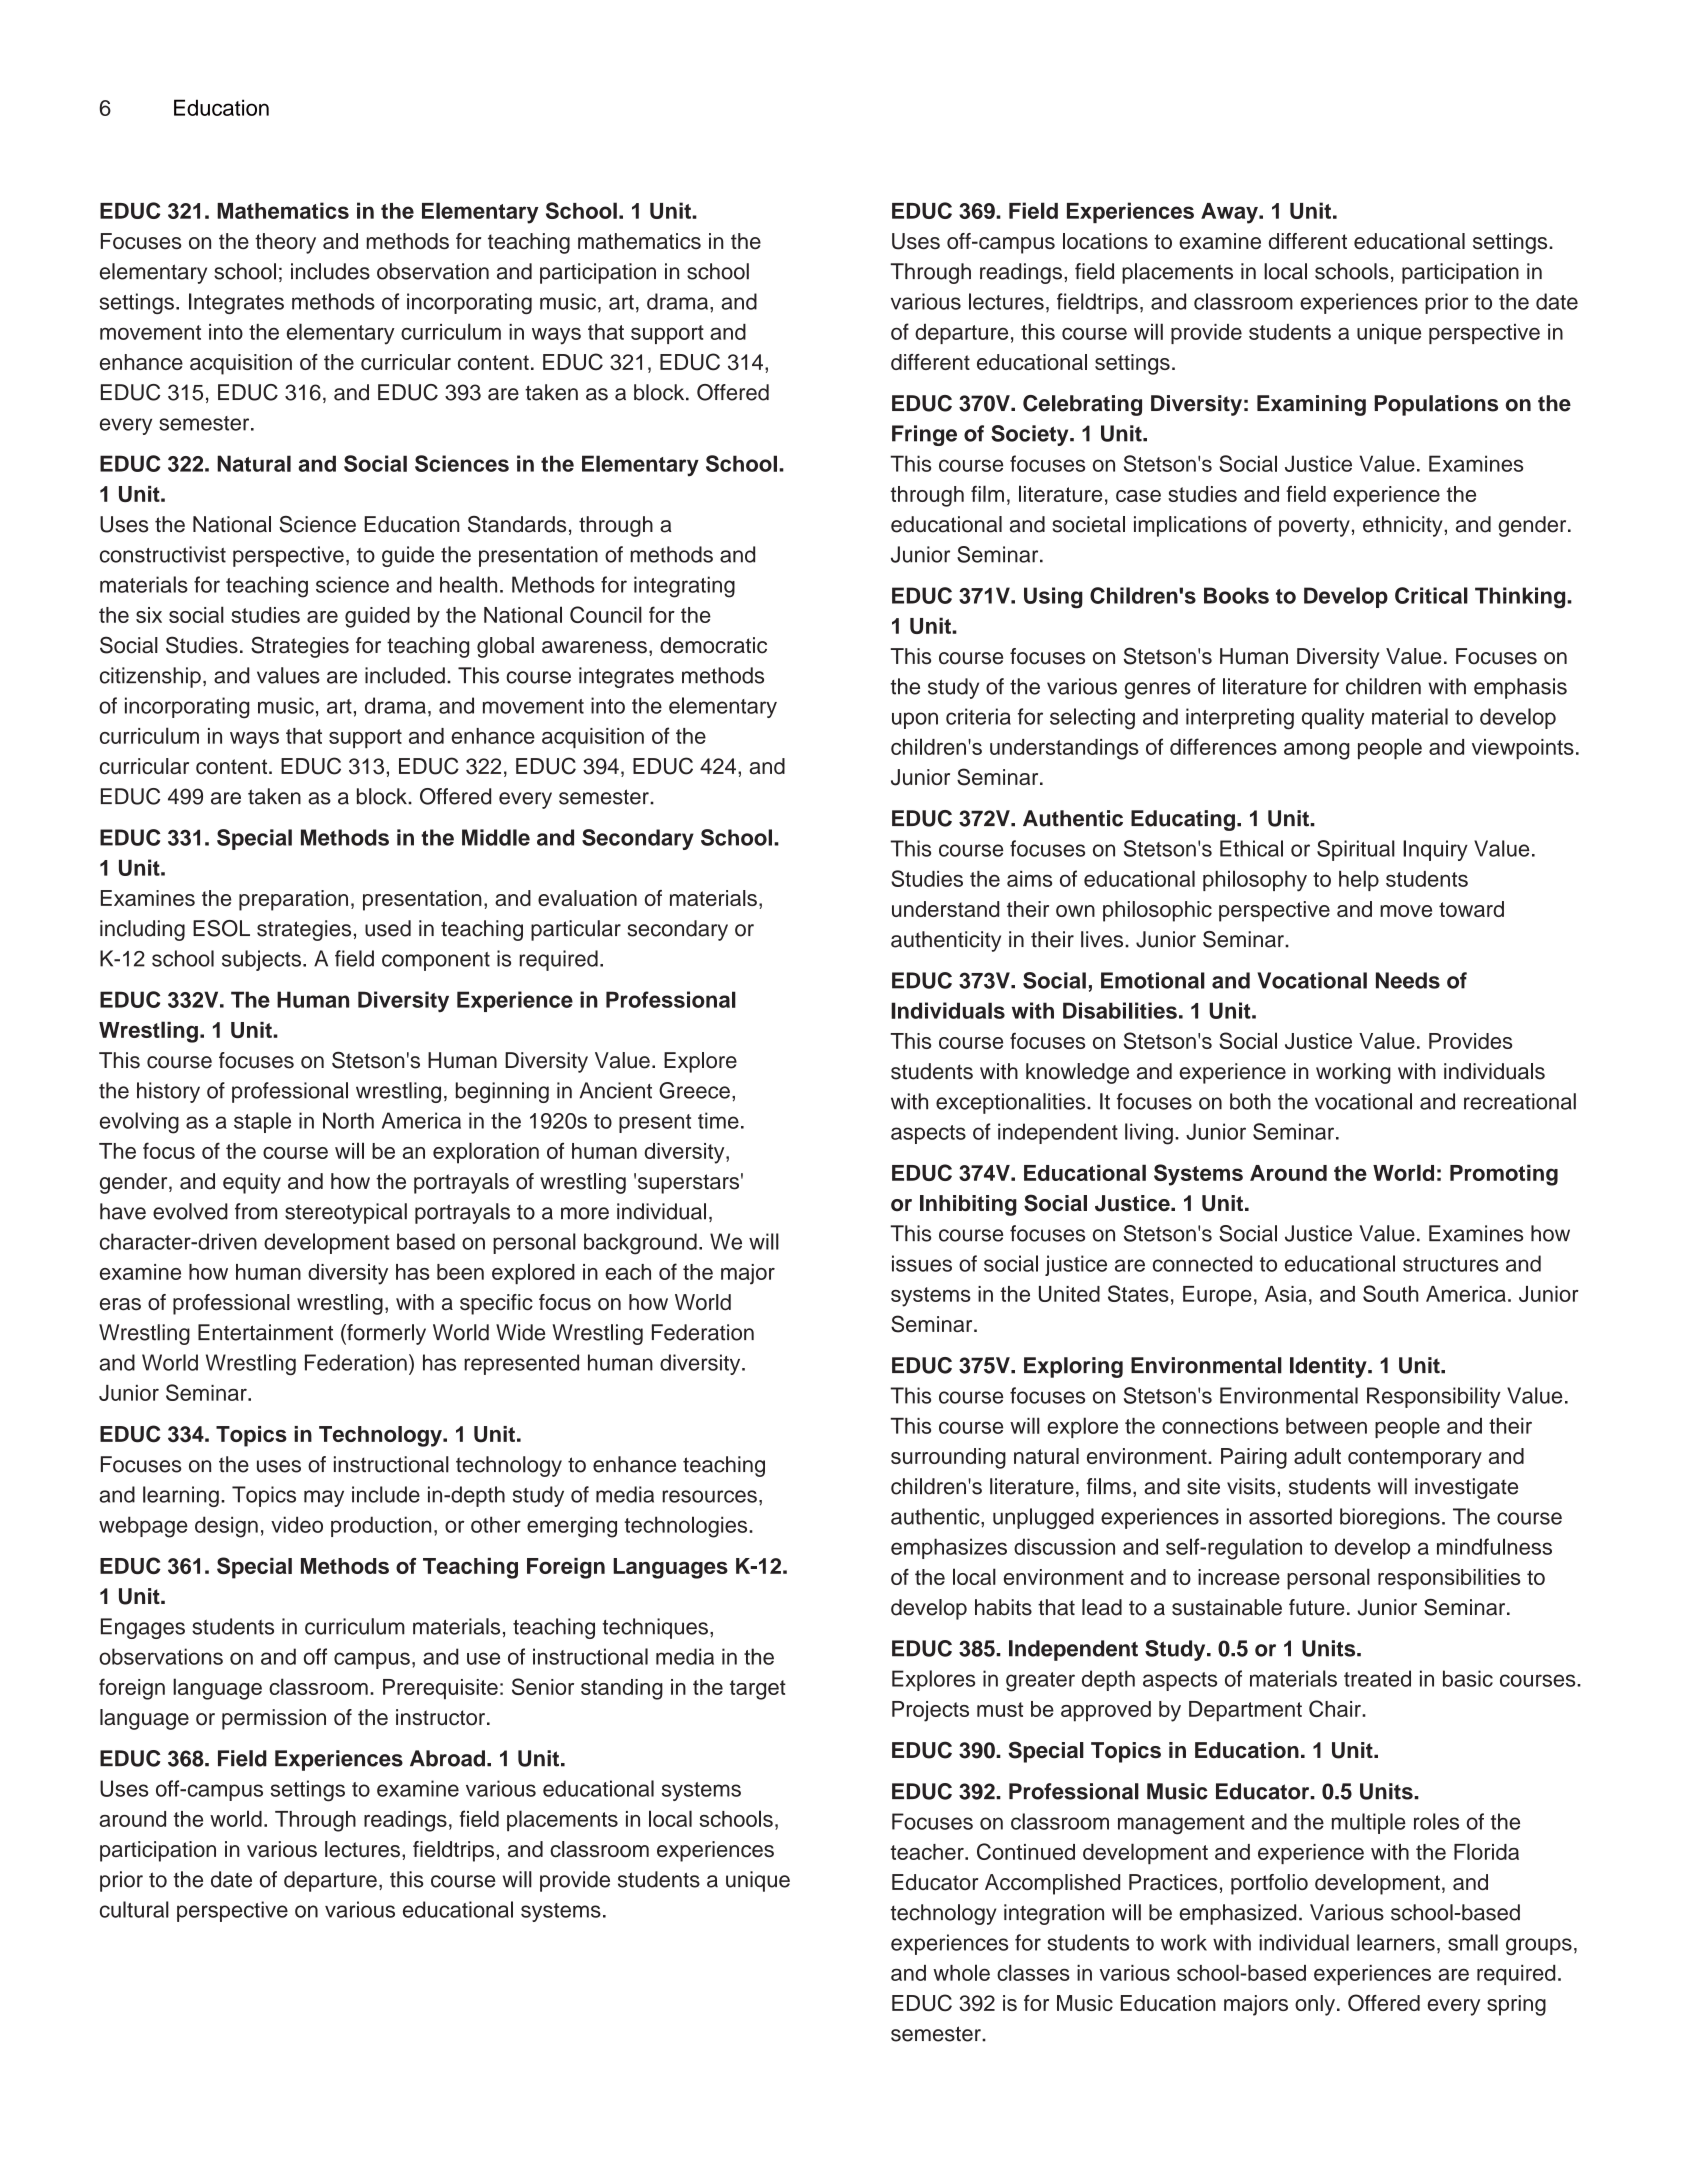 Image resolution: width=1682 pixels, height=2177 pixels. I want to click on theory, so click(285, 243).
